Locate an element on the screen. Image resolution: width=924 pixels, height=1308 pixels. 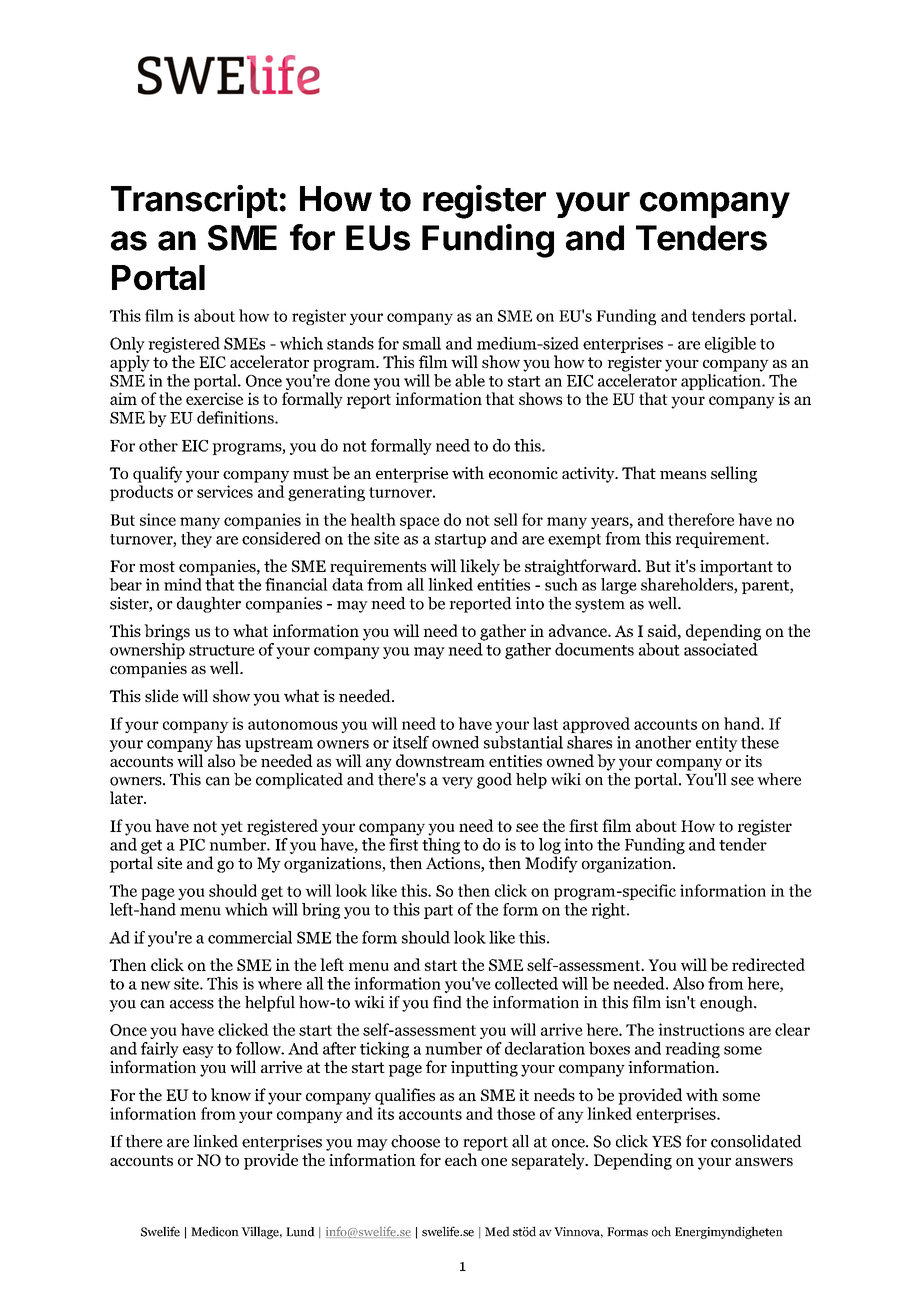
thing is located at coordinates (441, 846).
